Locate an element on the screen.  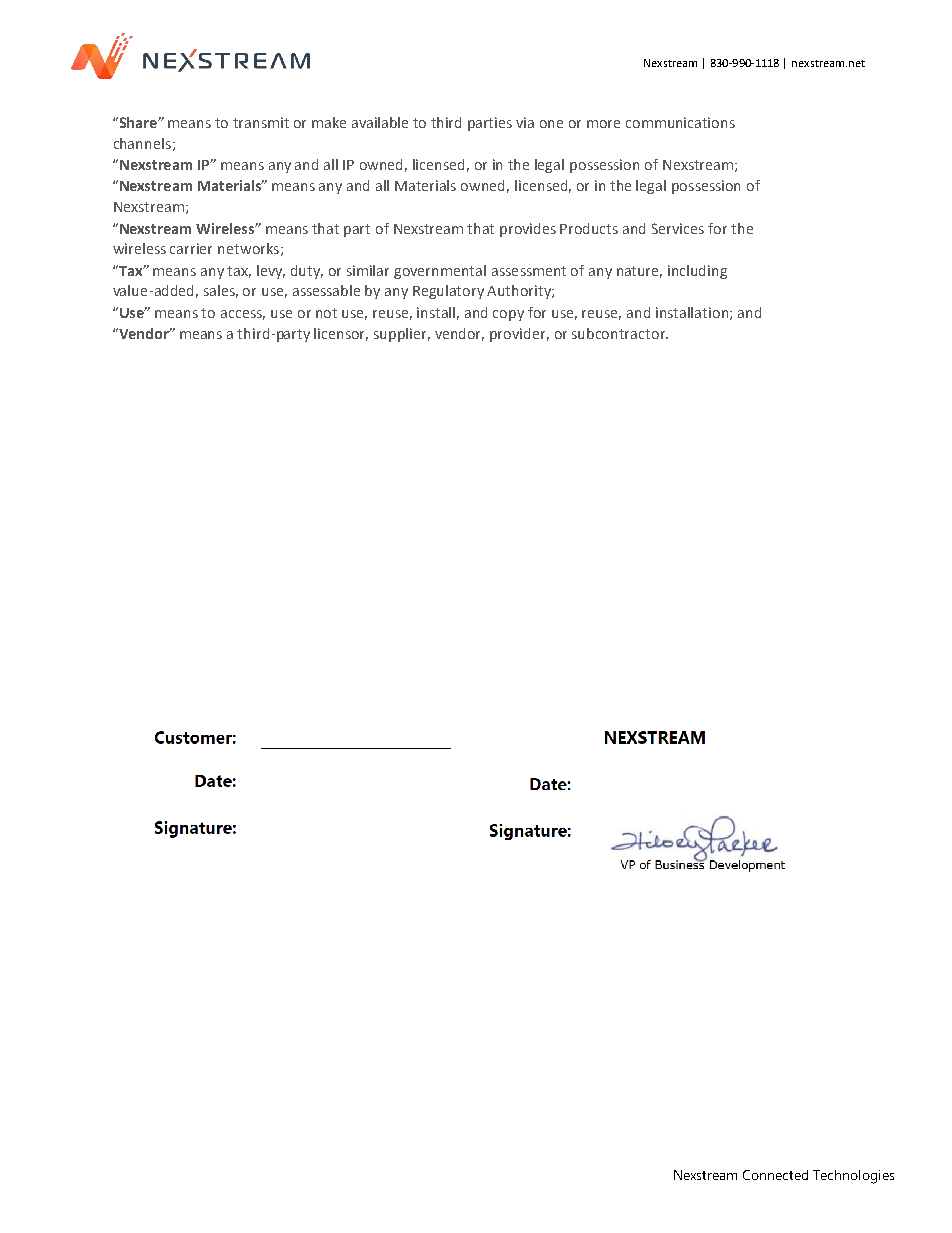
supplier is located at coordinates (402, 335).
